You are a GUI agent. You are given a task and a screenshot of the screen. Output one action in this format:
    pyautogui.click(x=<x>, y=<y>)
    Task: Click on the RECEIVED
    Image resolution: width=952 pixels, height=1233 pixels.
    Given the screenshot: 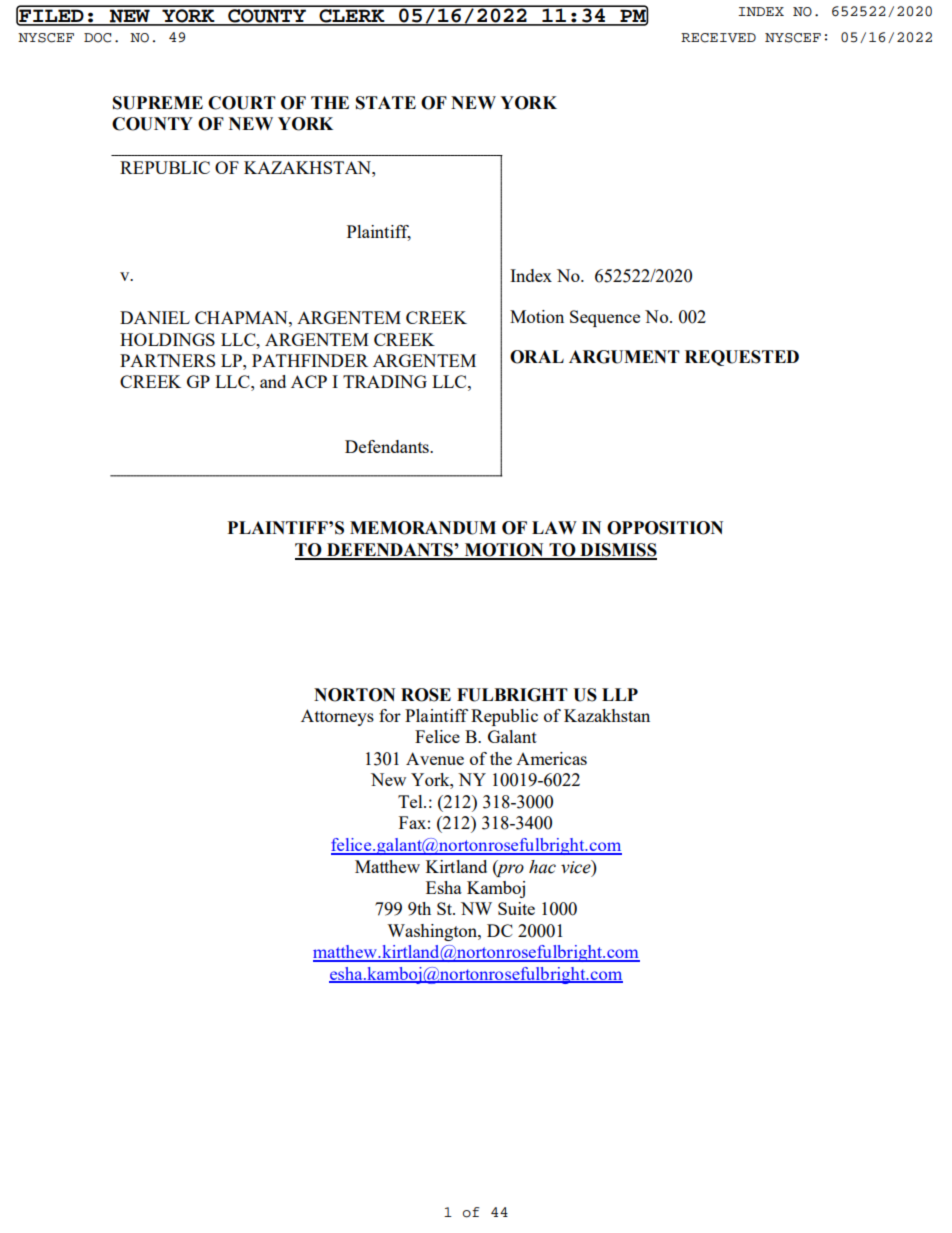 What is the action you would take?
    pyautogui.click(x=718, y=38)
